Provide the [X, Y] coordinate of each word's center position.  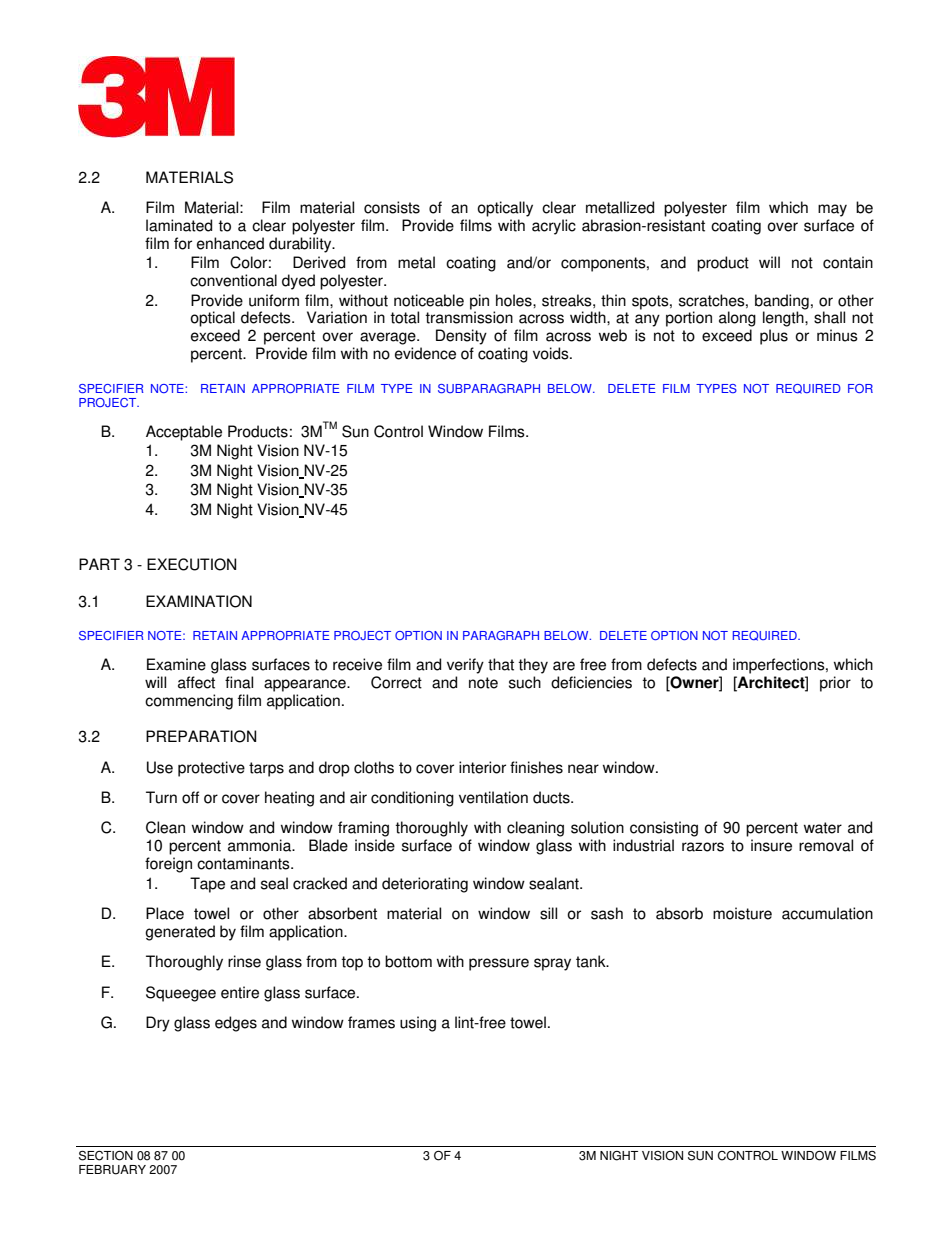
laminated [179, 225]
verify [465, 666]
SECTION [106, 1155]
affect [196, 682]
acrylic [554, 227]
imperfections [780, 666]
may [832, 210]
